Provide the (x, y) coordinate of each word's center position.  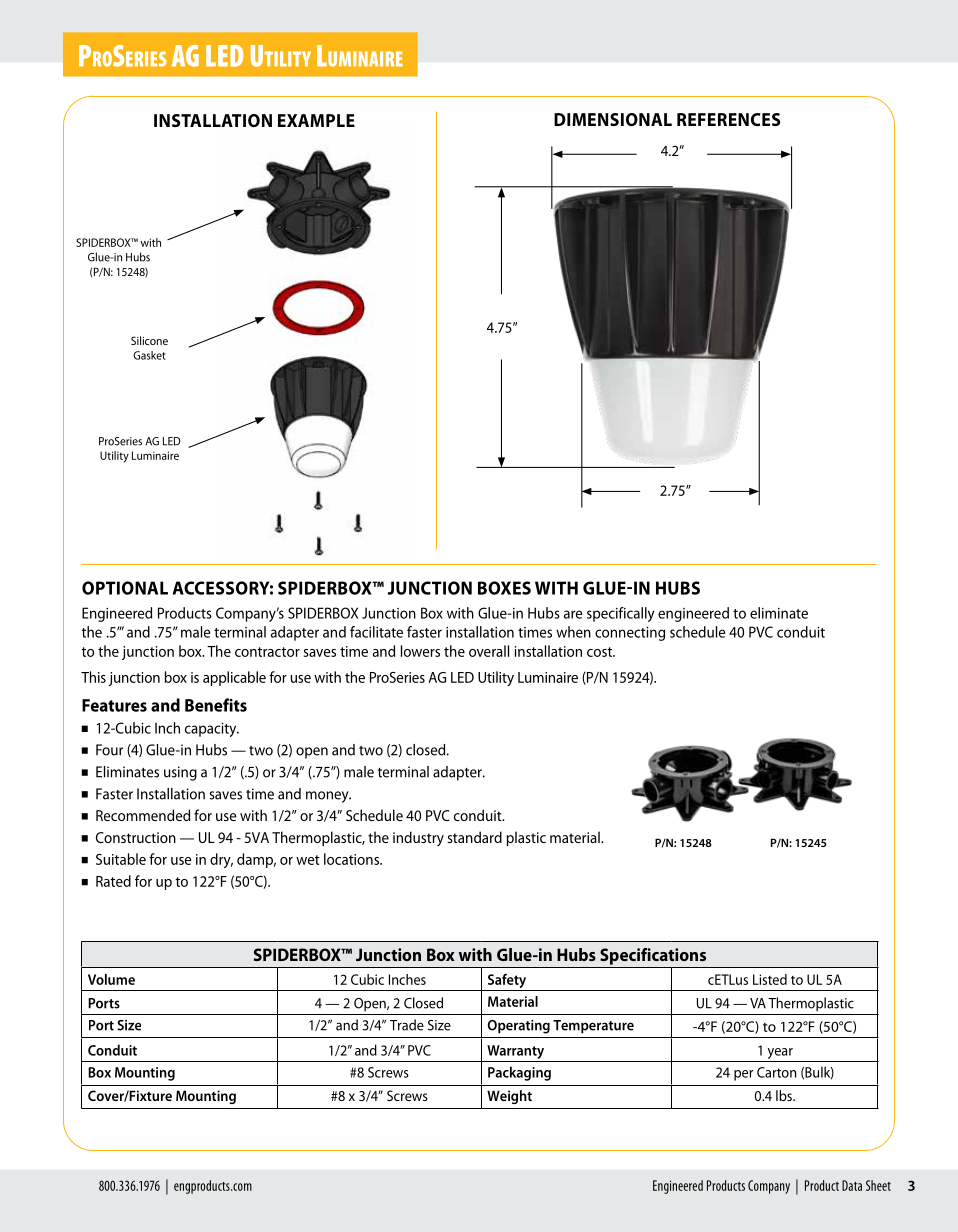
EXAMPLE (316, 120)
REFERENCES (728, 119)
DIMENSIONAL (613, 119)
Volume (111, 979)
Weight (509, 1097)
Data (852, 1185)
